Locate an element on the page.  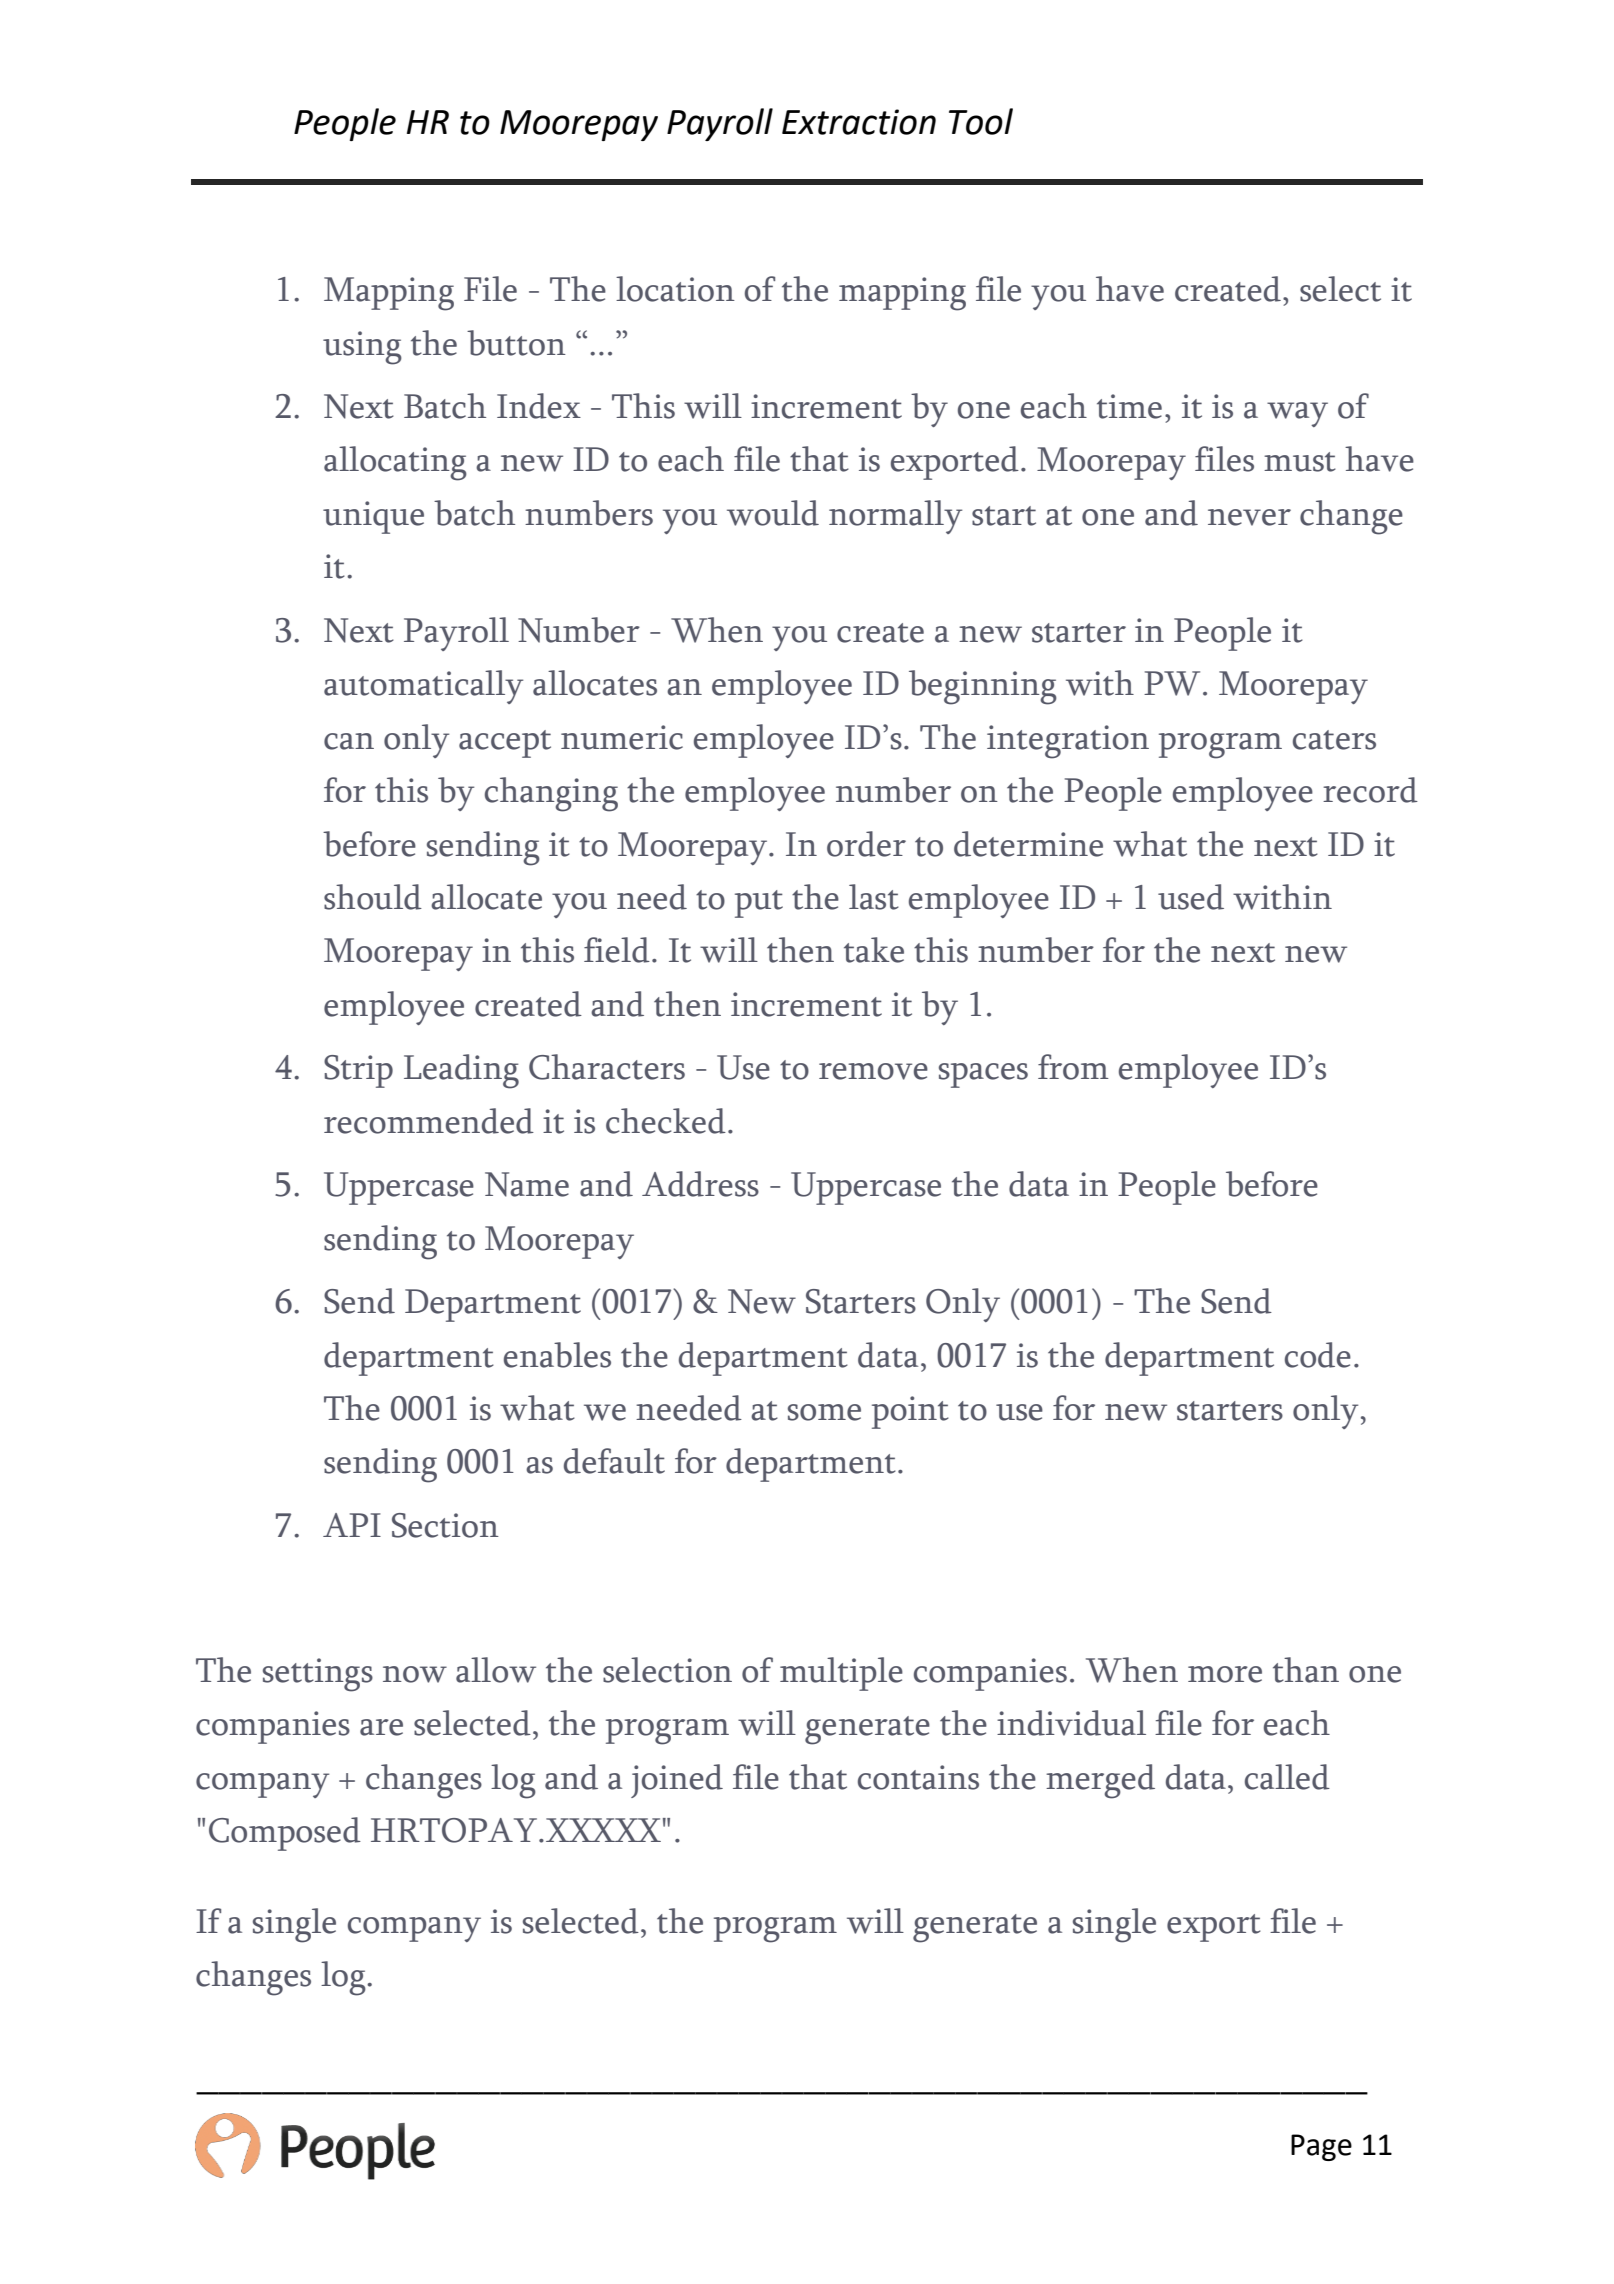
code is located at coordinates (1318, 1355).
